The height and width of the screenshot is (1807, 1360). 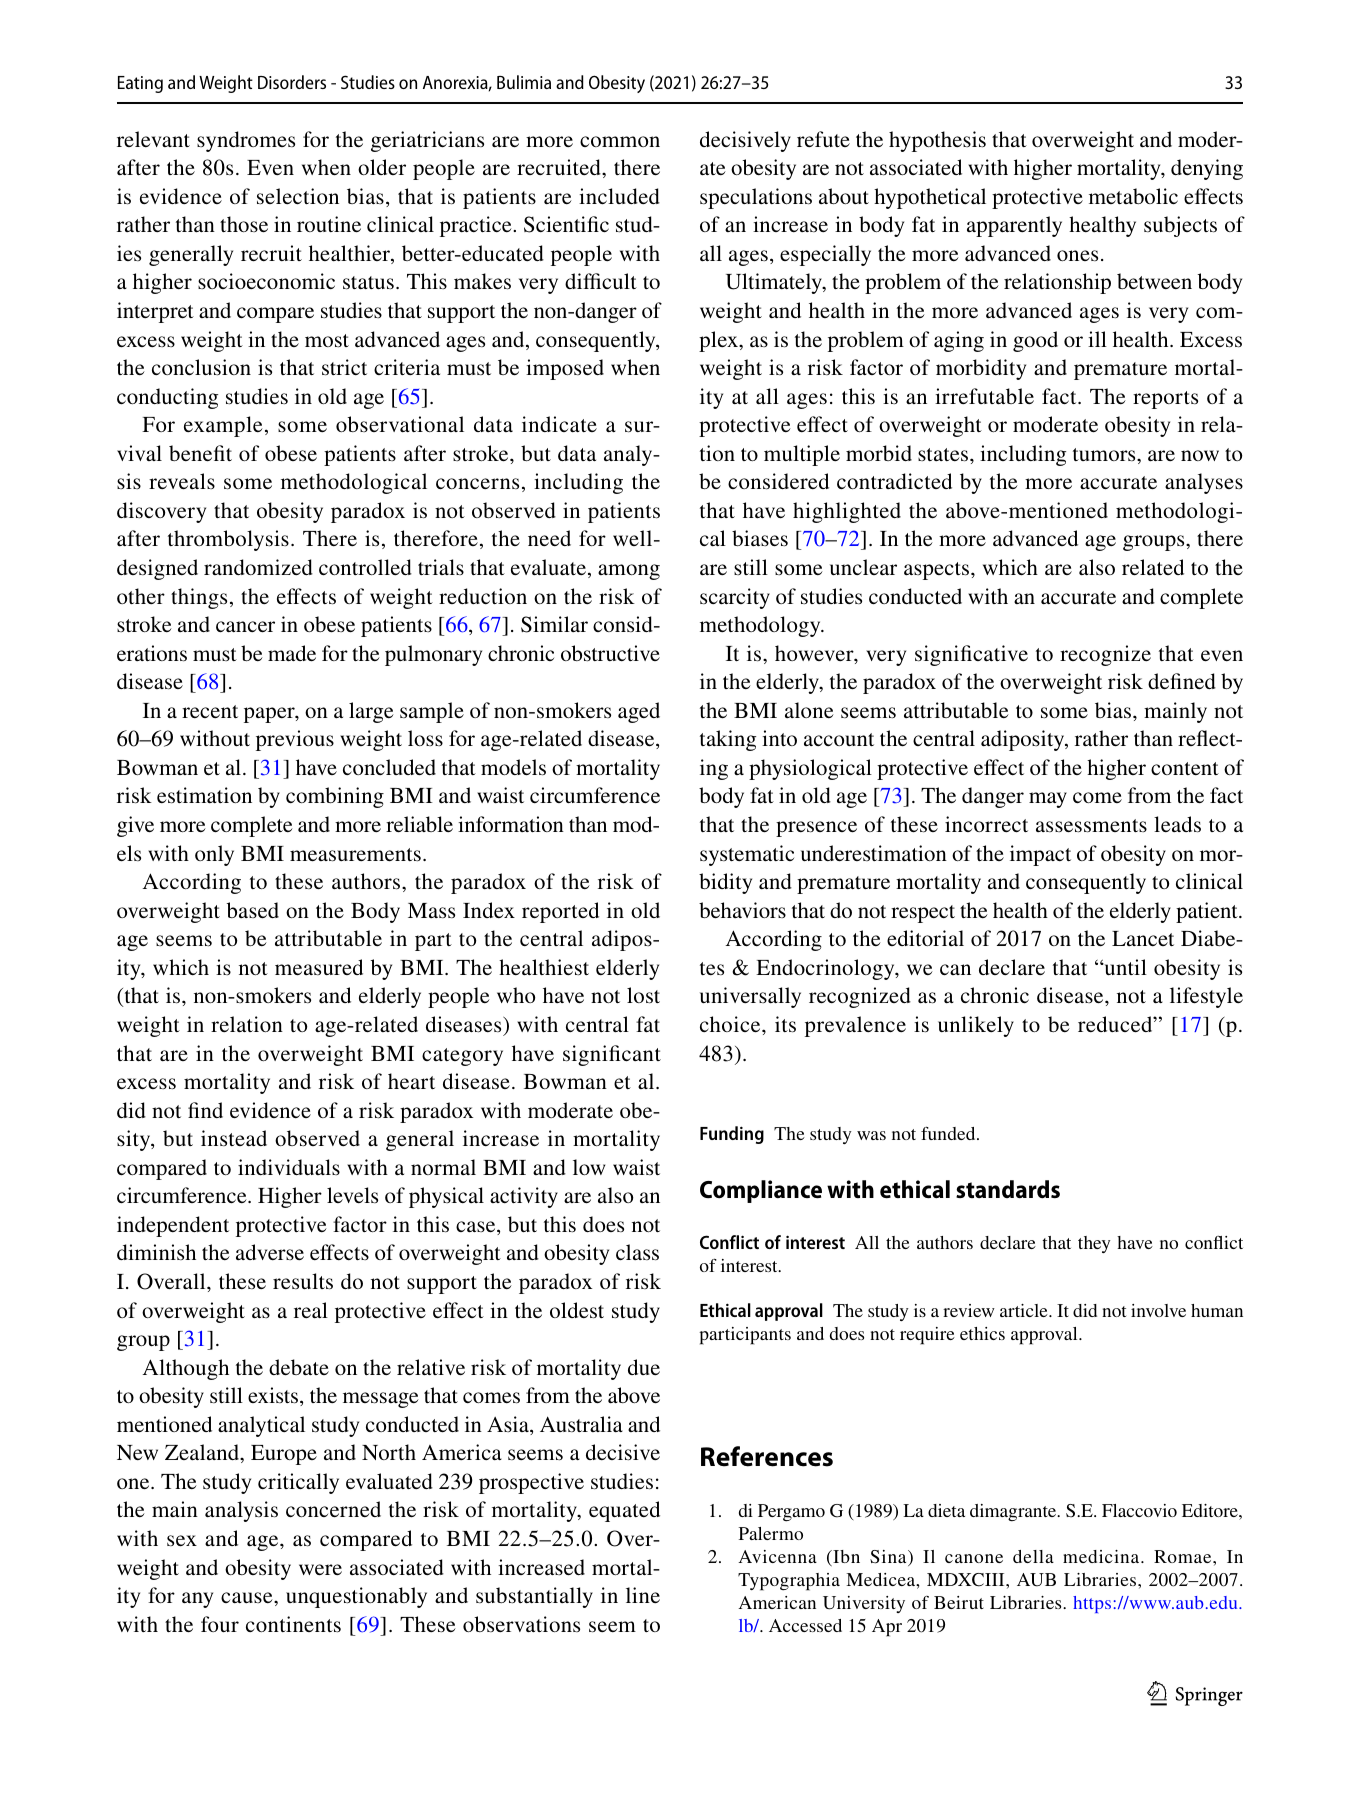 What do you see at coordinates (620, 141) in the screenshot?
I see `common` at bounding box center [620, 141].
